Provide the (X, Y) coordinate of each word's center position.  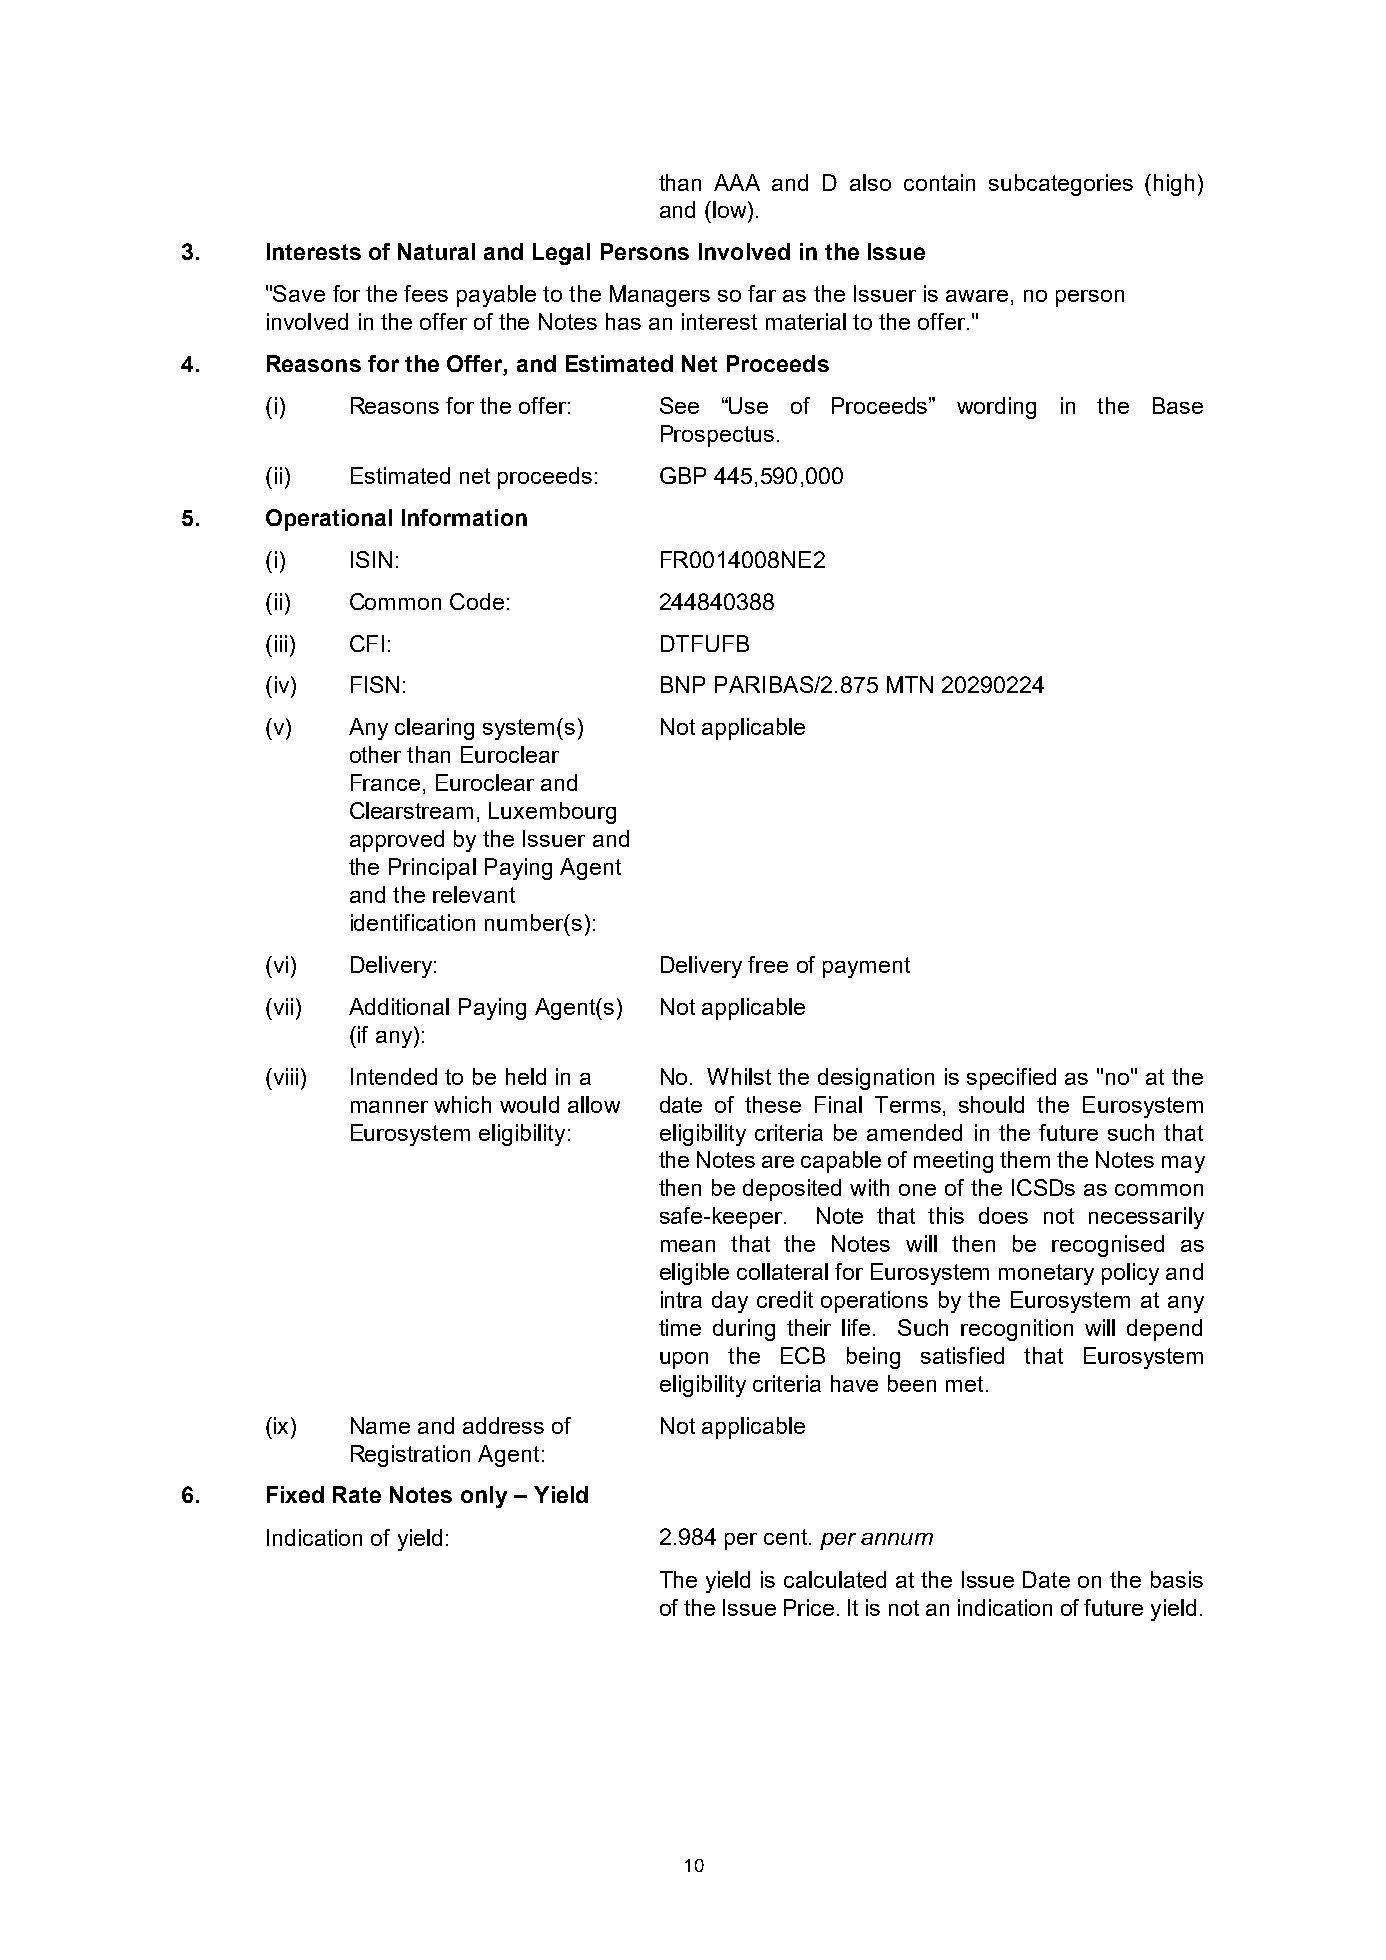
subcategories (1061, 185)
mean (688, 1246)
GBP (683, 475)
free (768, 964)
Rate (357, 1494)
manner (389, 1107)
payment (866, 967)
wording (996, 408)
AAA (737, 182)
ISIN (371, 559)
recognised (1108, 1246)
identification (413, 922)
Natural (436, 251)
